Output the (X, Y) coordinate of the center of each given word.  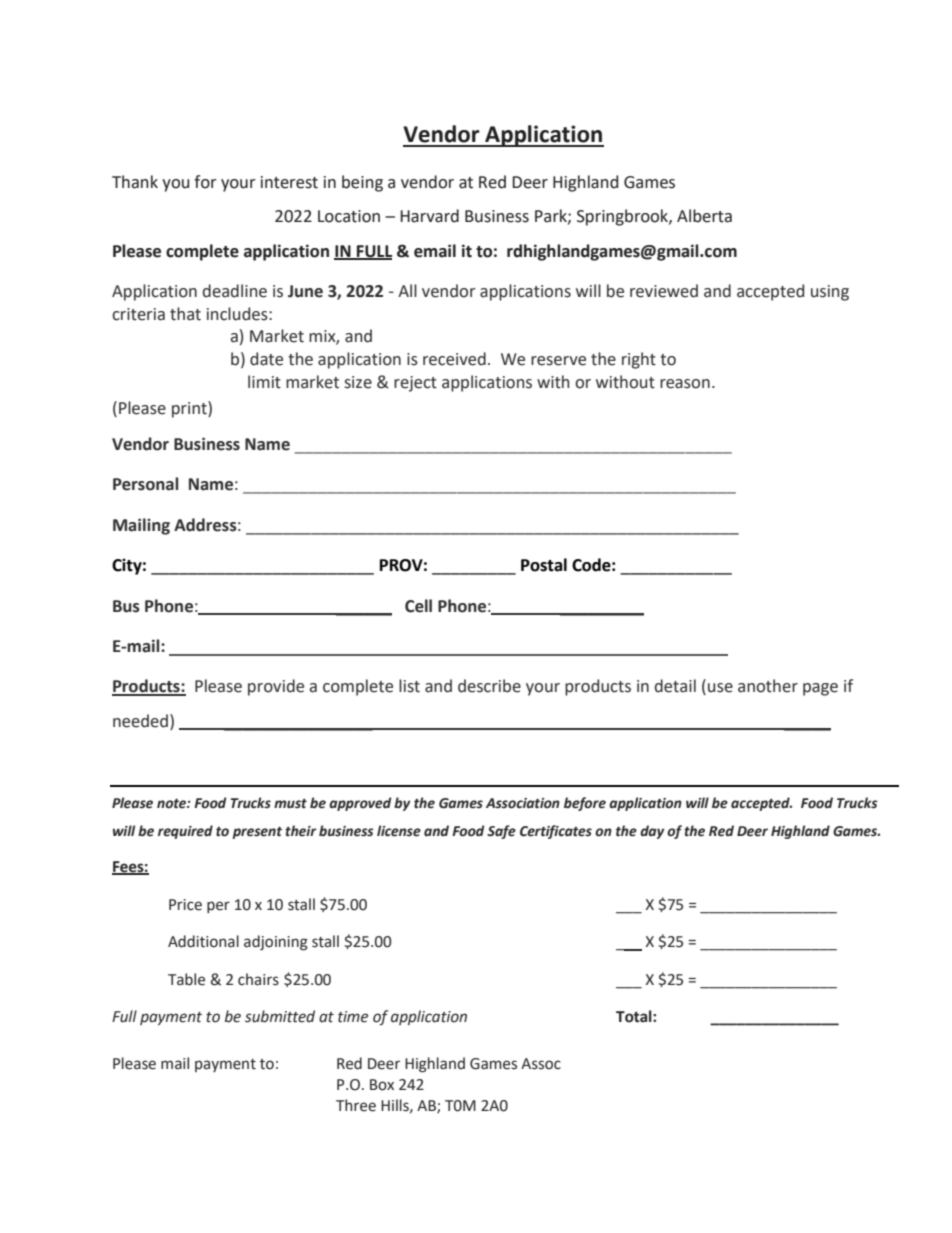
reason (685, 384)
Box (382, 1085)
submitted (280, 1016)
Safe (501, 832)
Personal (145, 484)
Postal (544, 565)
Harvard (429, 216)
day (652, 832)
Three (356, 1105)
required (185, 832)
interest (289, 182)
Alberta (704, 216)
